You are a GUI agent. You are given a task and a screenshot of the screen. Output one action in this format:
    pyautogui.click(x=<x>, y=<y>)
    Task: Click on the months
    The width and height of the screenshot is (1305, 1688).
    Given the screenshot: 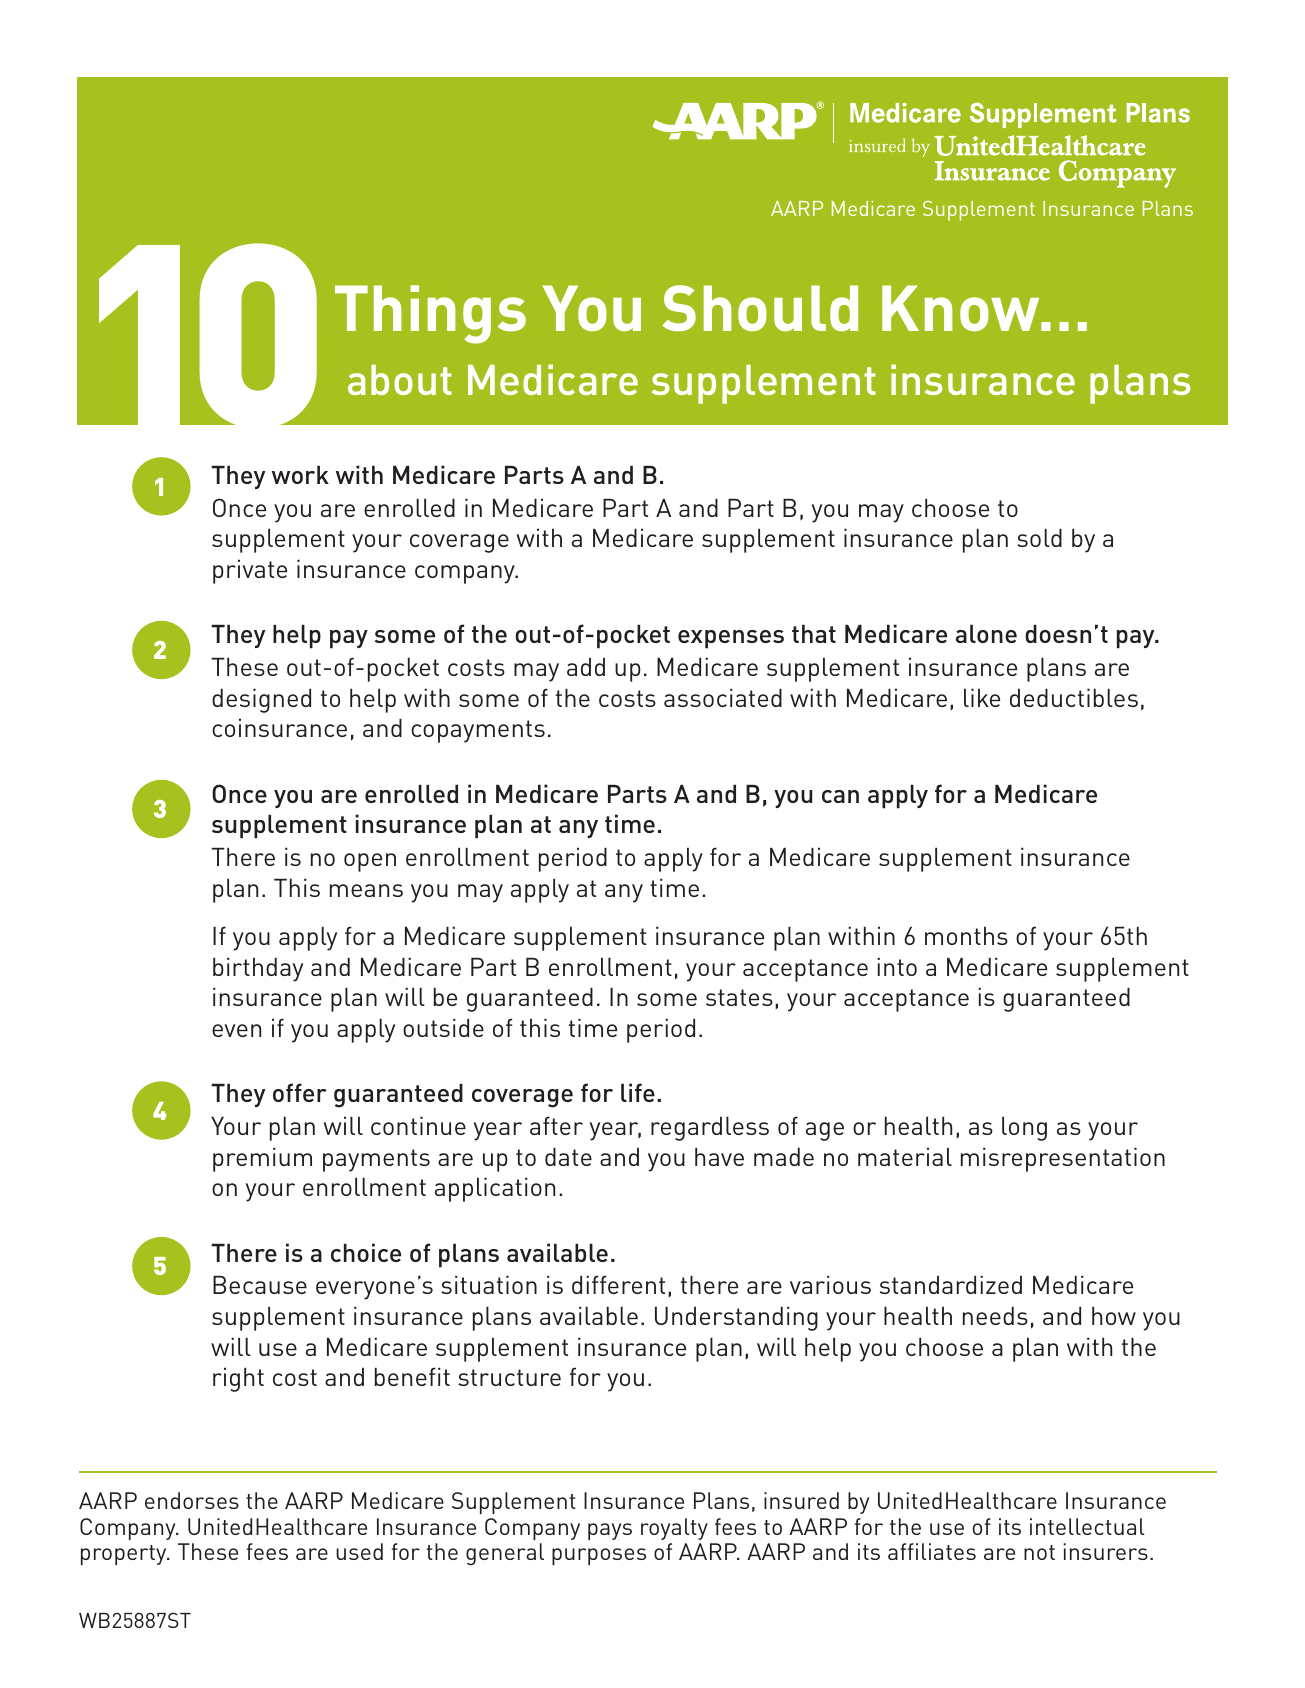 What is the action you would take?
    pyautogui.click(x=966, y=936)
